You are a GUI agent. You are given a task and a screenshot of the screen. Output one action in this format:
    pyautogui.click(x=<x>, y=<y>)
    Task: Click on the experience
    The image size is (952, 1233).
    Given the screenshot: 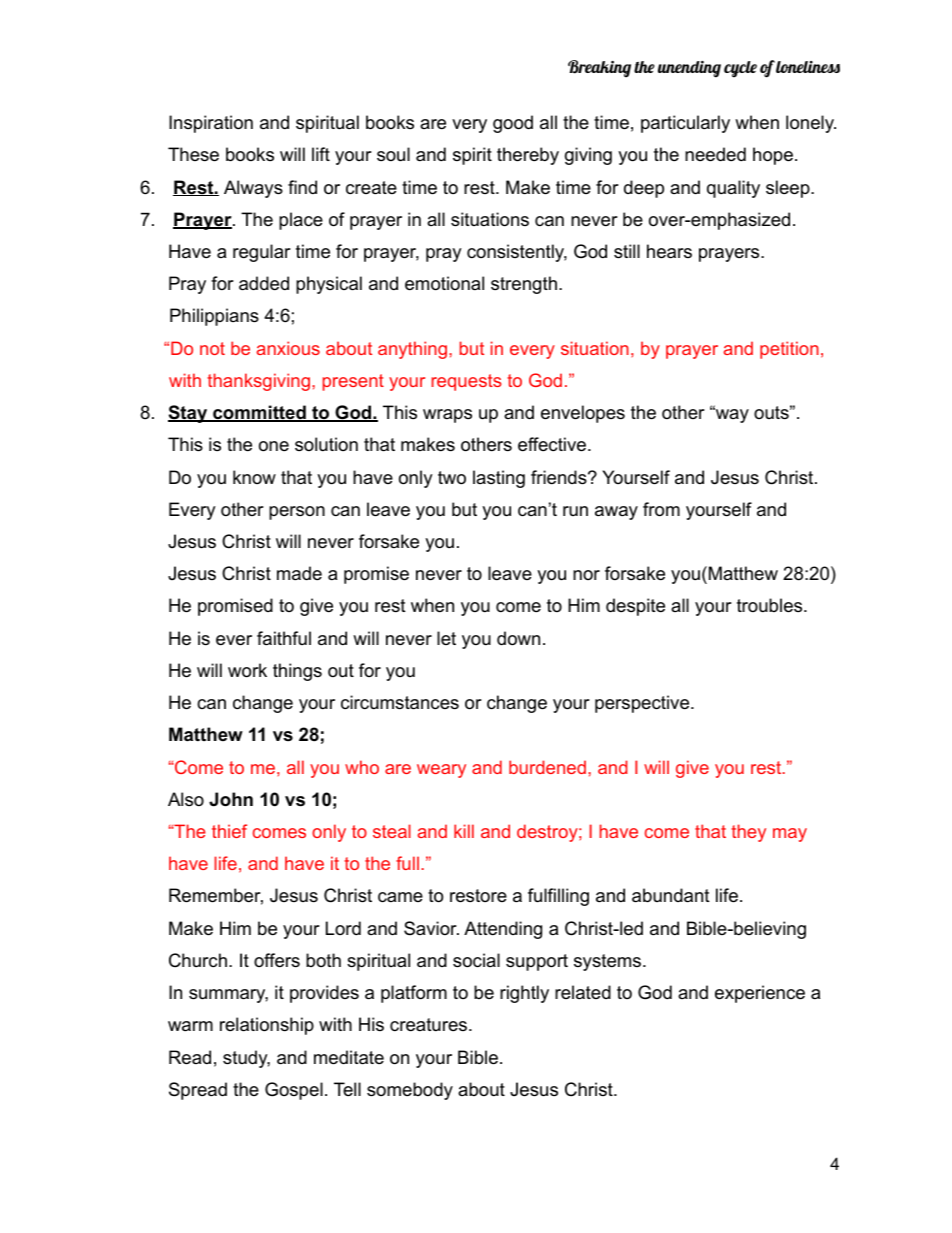 What is the action you would take?
    pyautogui.click(x=760, y=994)
